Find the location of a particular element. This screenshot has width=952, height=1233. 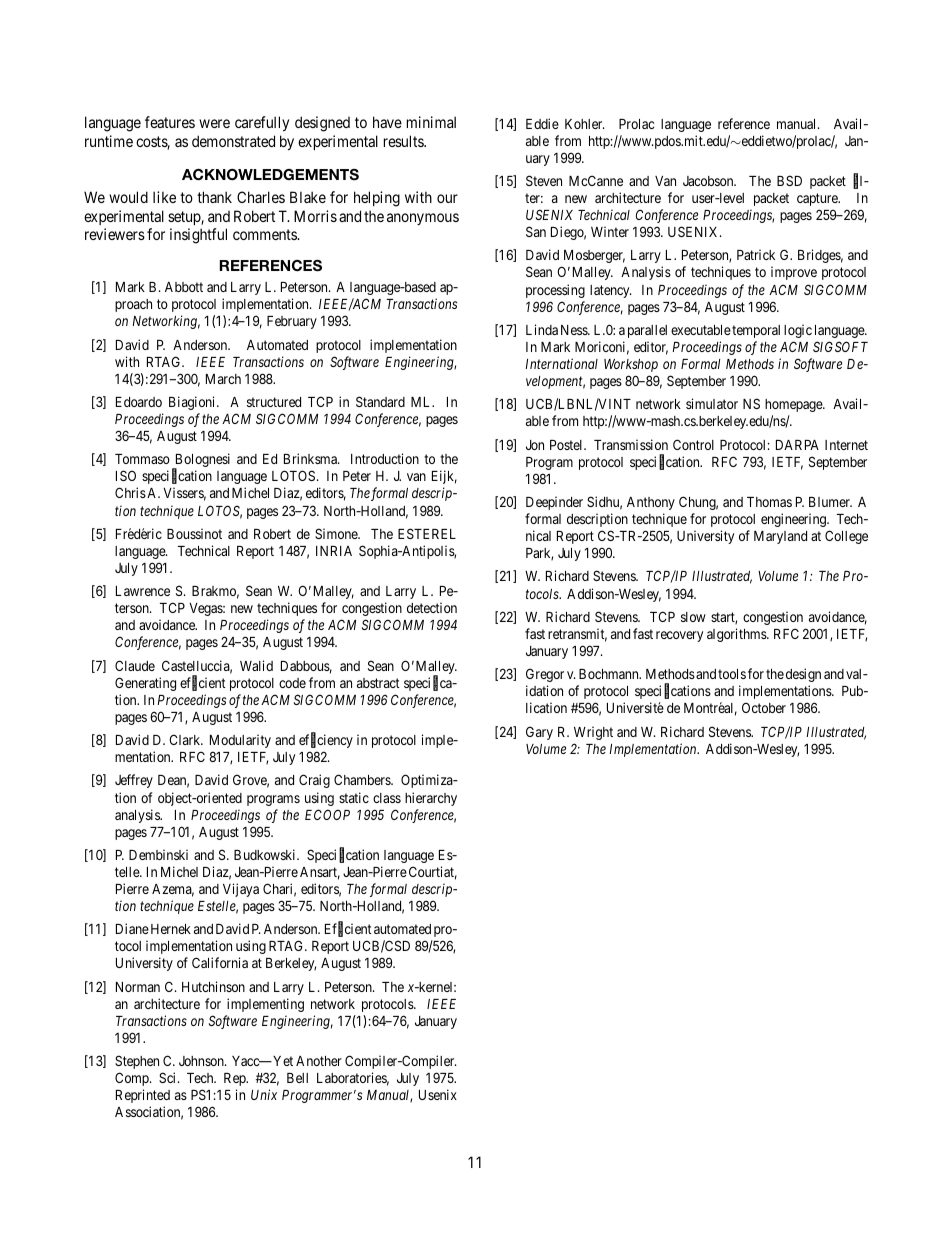

Gary is located at coordinates (539, 733).
